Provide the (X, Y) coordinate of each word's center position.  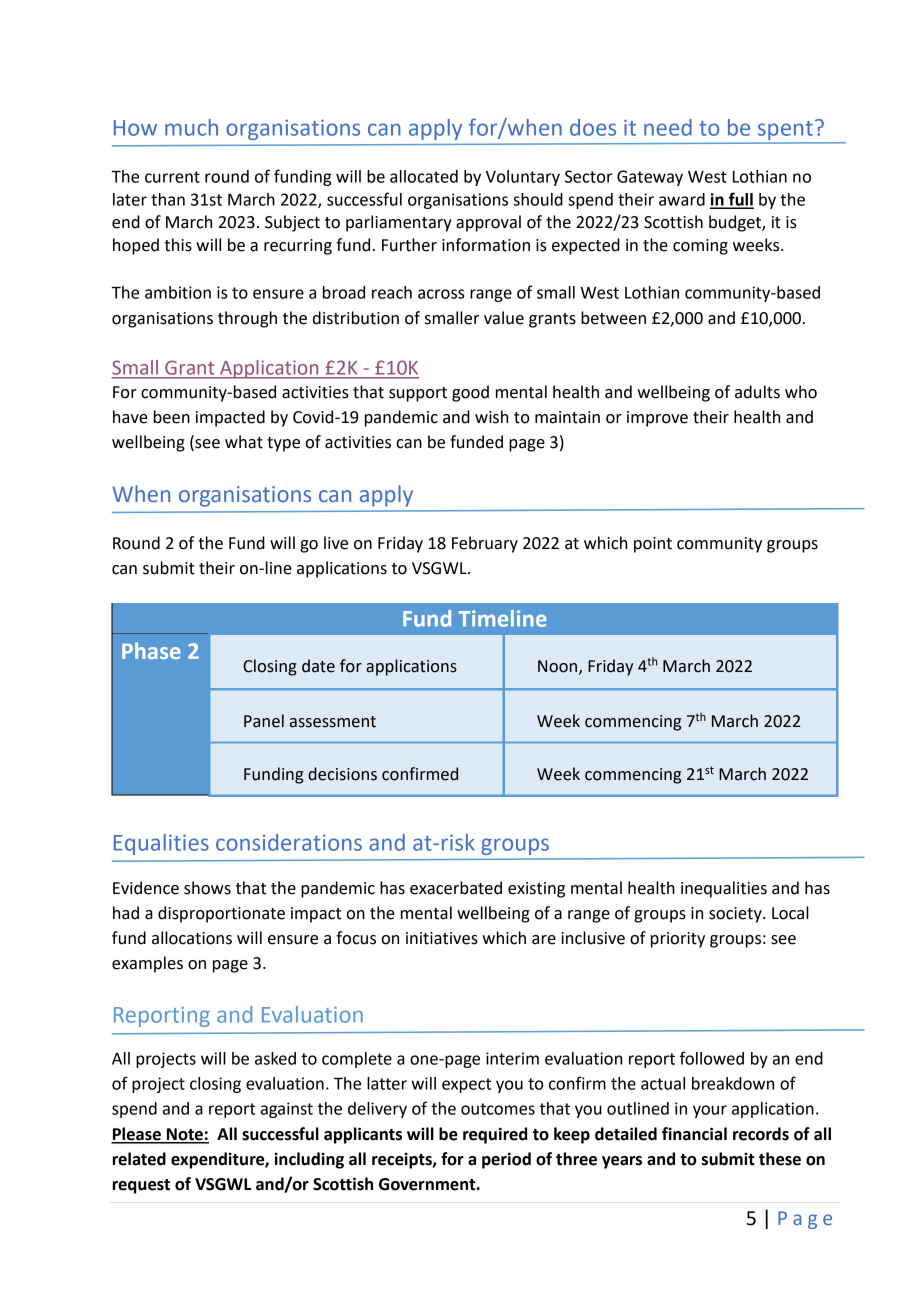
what (244, 442)
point (653, 545)
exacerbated (456, 888)
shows (207, 888)
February (485, 544)
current (172, 177)
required (495, 1135)
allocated (424, 176)
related (139, 1159)
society (736, 915)
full (740, 200)
